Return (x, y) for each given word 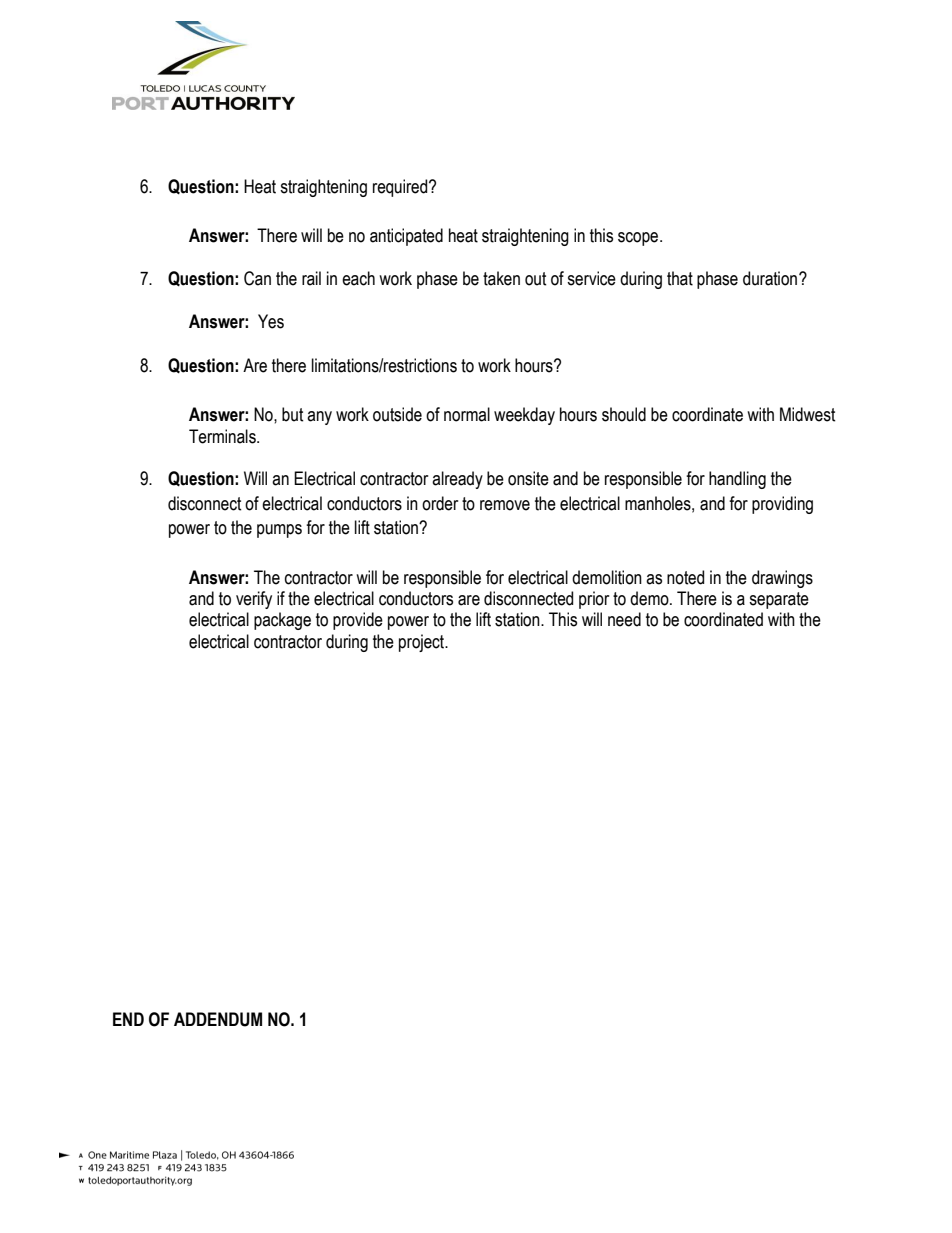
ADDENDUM (218, 1019)
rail (311, 278)
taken (501, 278)
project (423, 643)
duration (771, 278)
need (624, 619)
